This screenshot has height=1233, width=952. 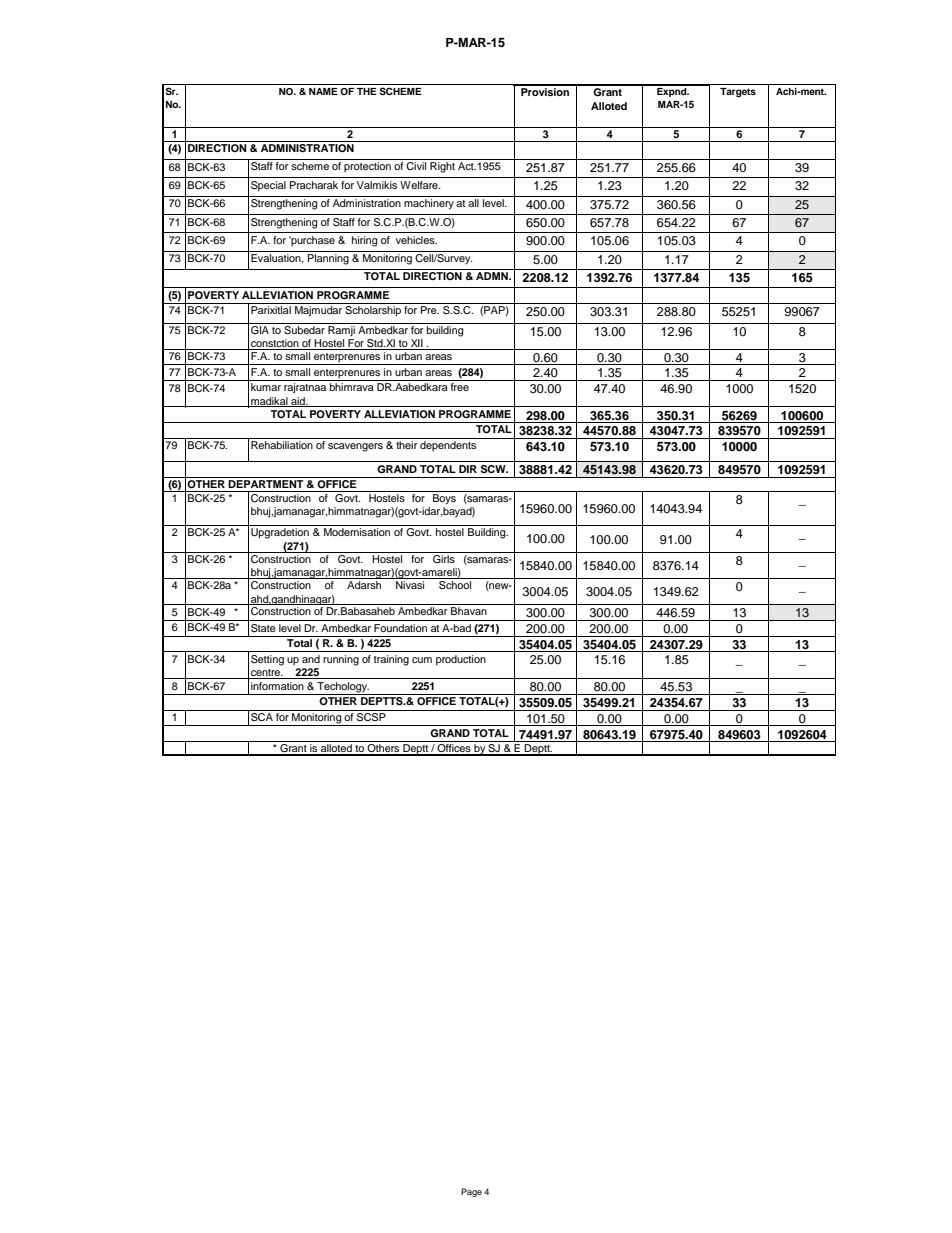 I want to click on Girls, so click(x=444, y=559).
